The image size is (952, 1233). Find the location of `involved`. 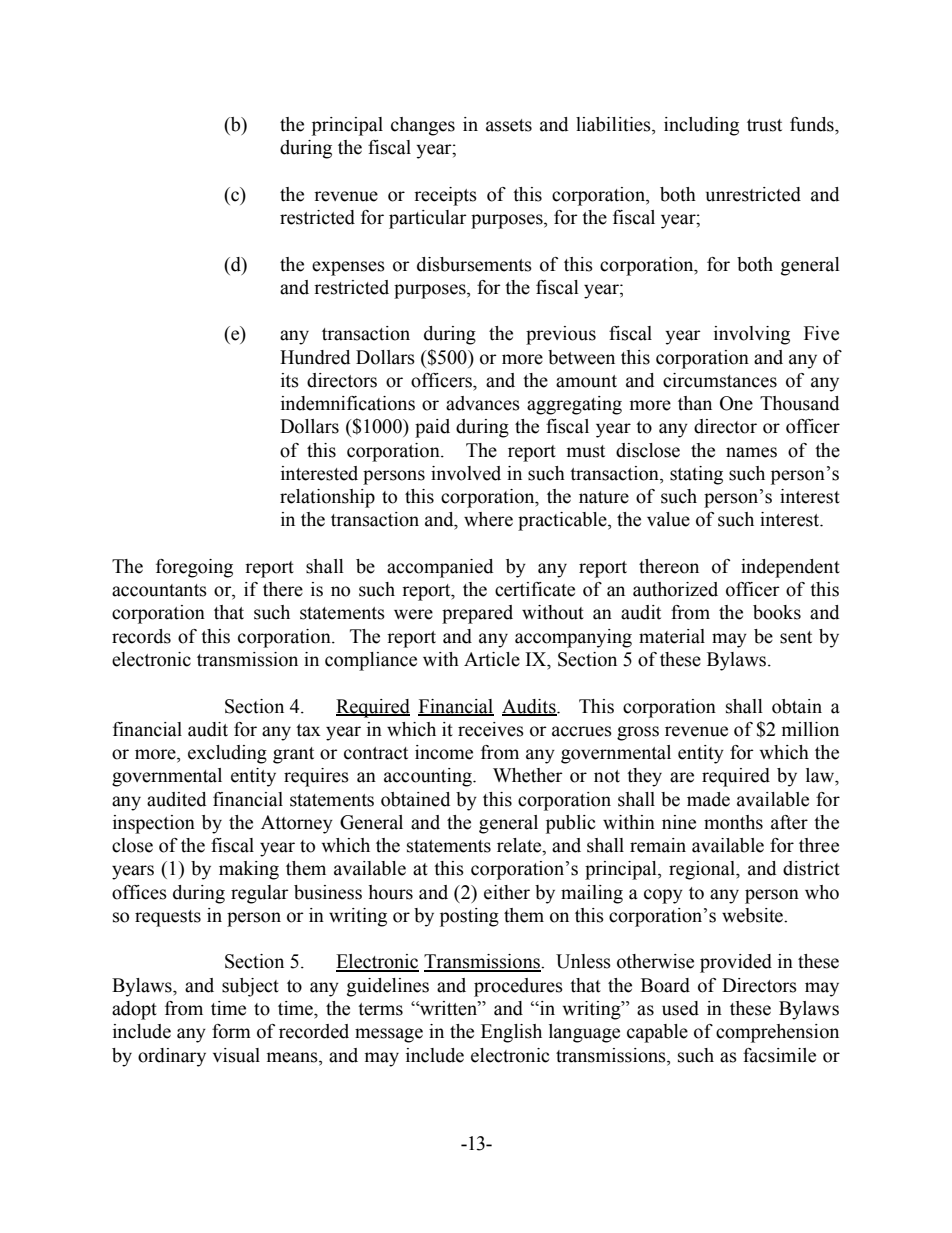

involved is located at coordinates (466, 473).
